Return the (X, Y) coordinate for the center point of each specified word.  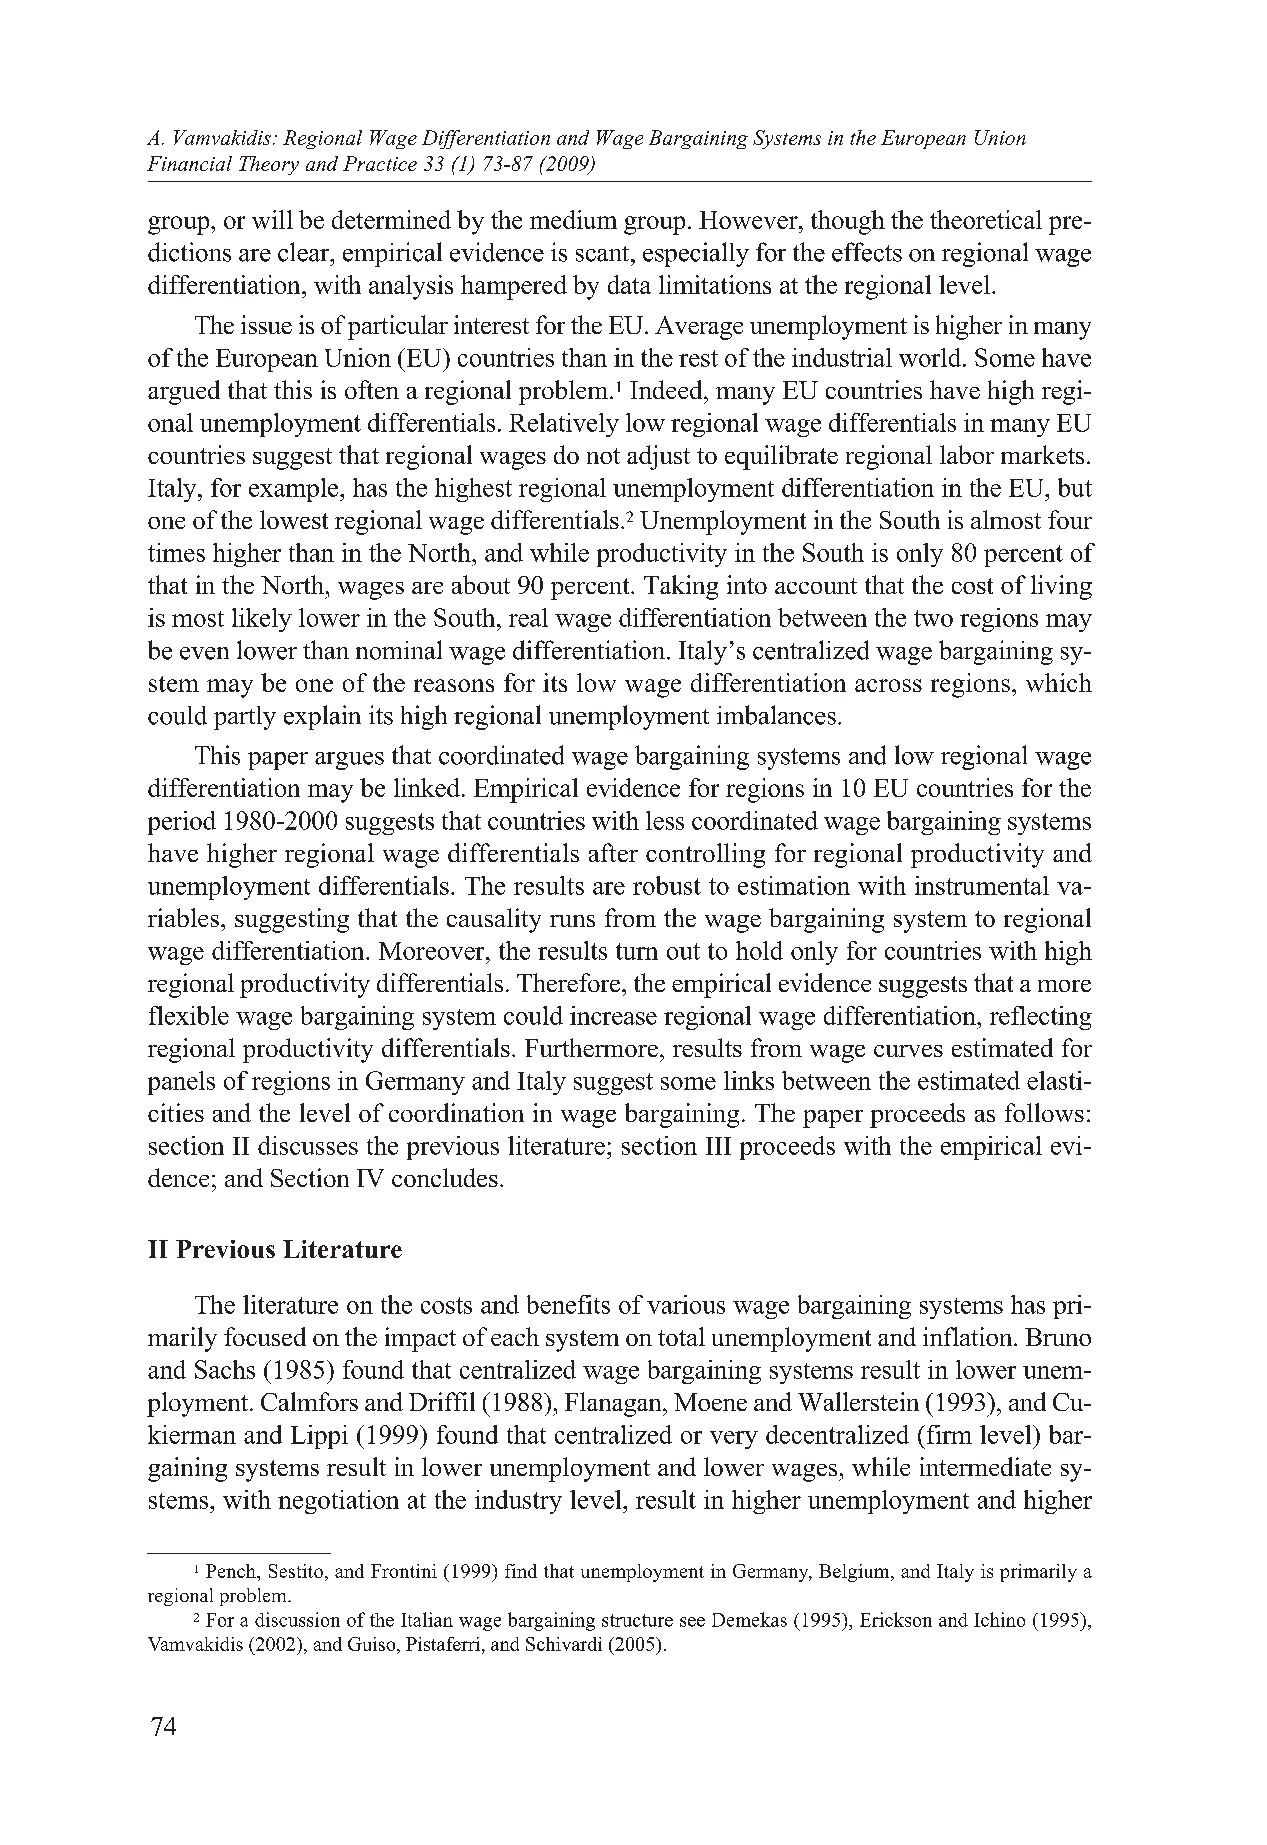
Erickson (896, 1619)
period (182, 823)
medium (573, 219)
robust (667, 885)
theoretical (986, 219)
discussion (297, 1619)
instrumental (982, 885)
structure (637, 1620)
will (272, 219)
